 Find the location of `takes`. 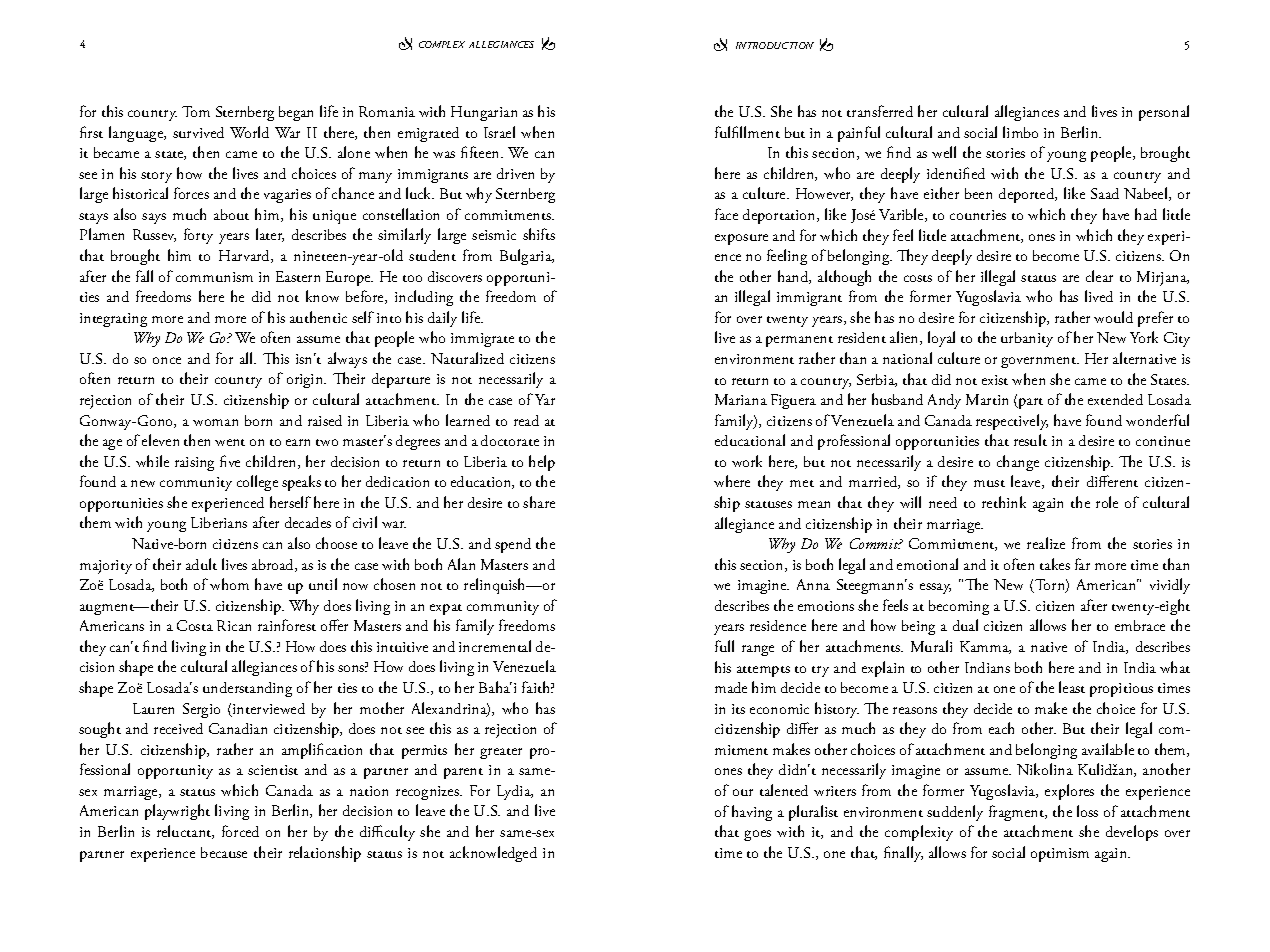

takes is located at coordinates (1055, 564).
